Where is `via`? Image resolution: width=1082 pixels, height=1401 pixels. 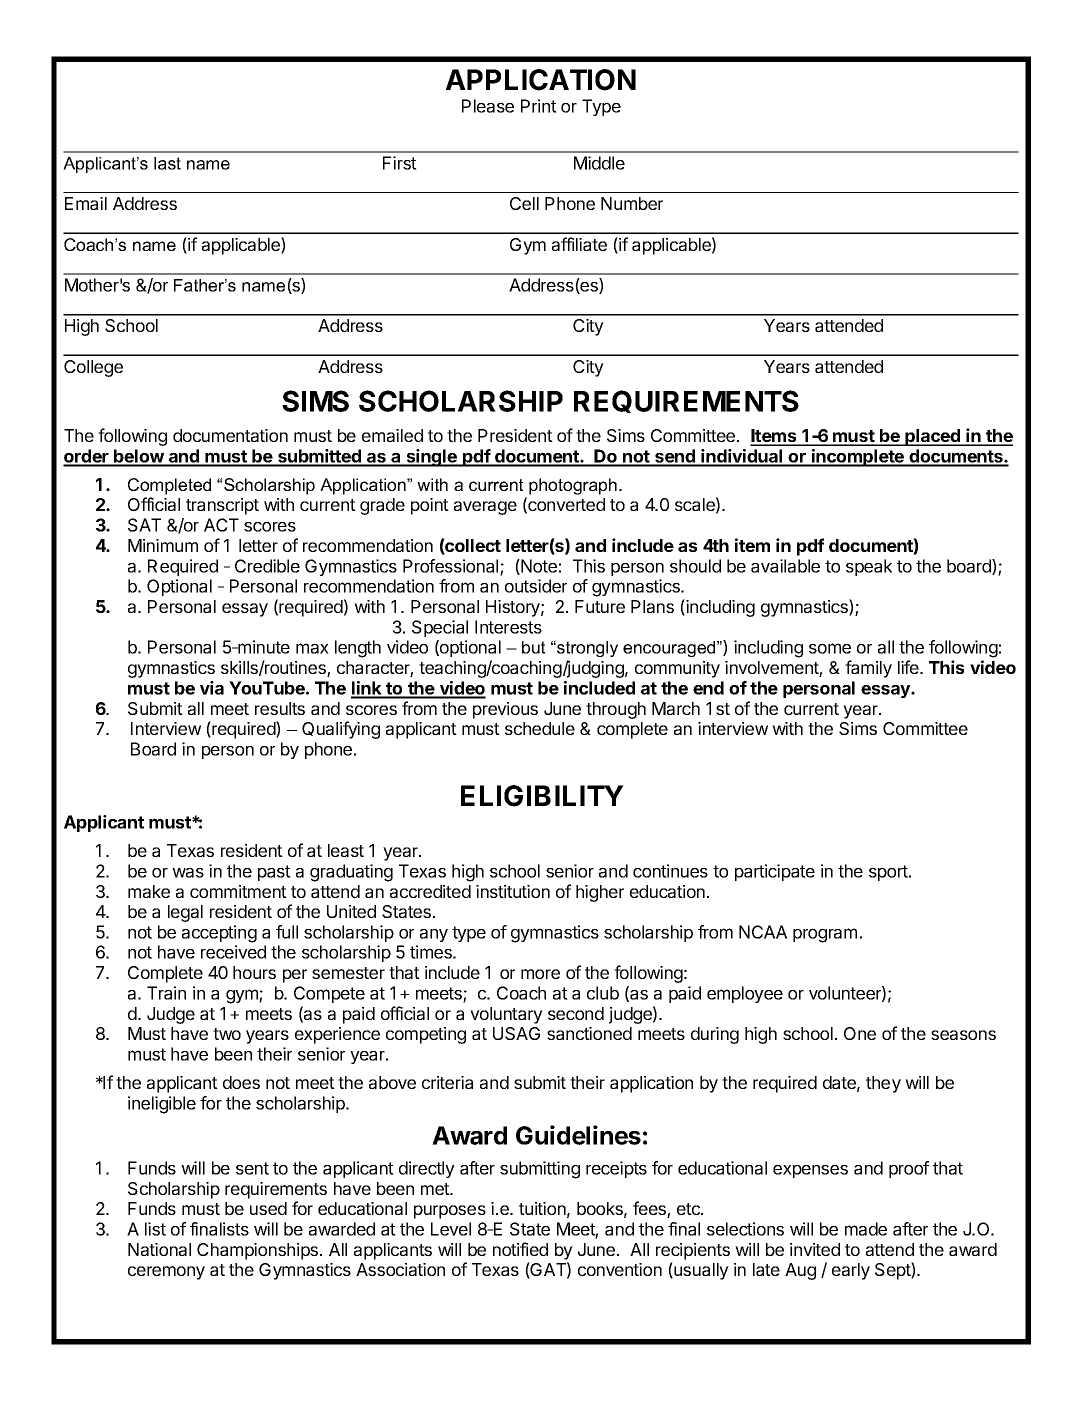
via is located at coordinates (212, 688).
